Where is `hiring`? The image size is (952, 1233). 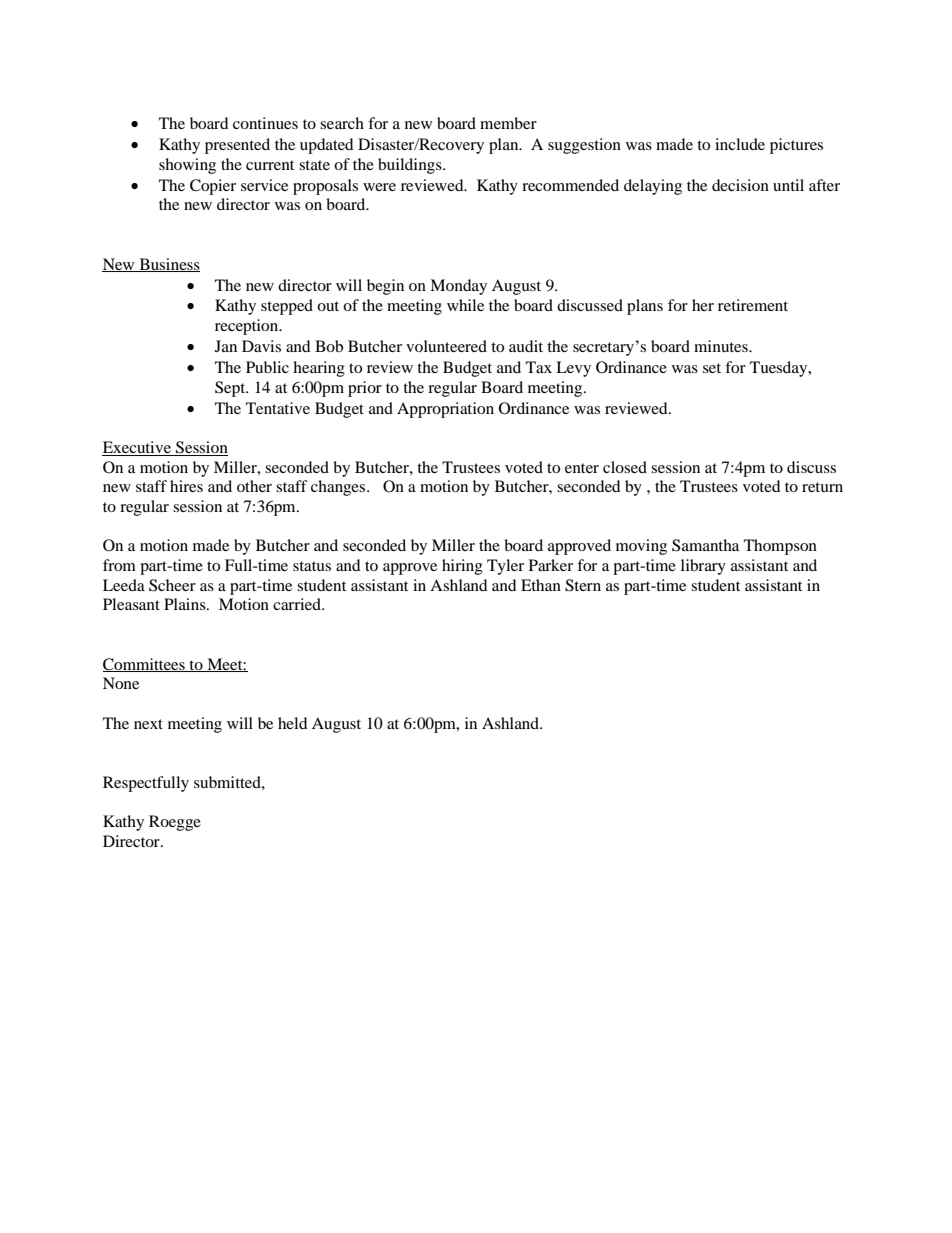 hiring is located at coordinates (462, 567).
